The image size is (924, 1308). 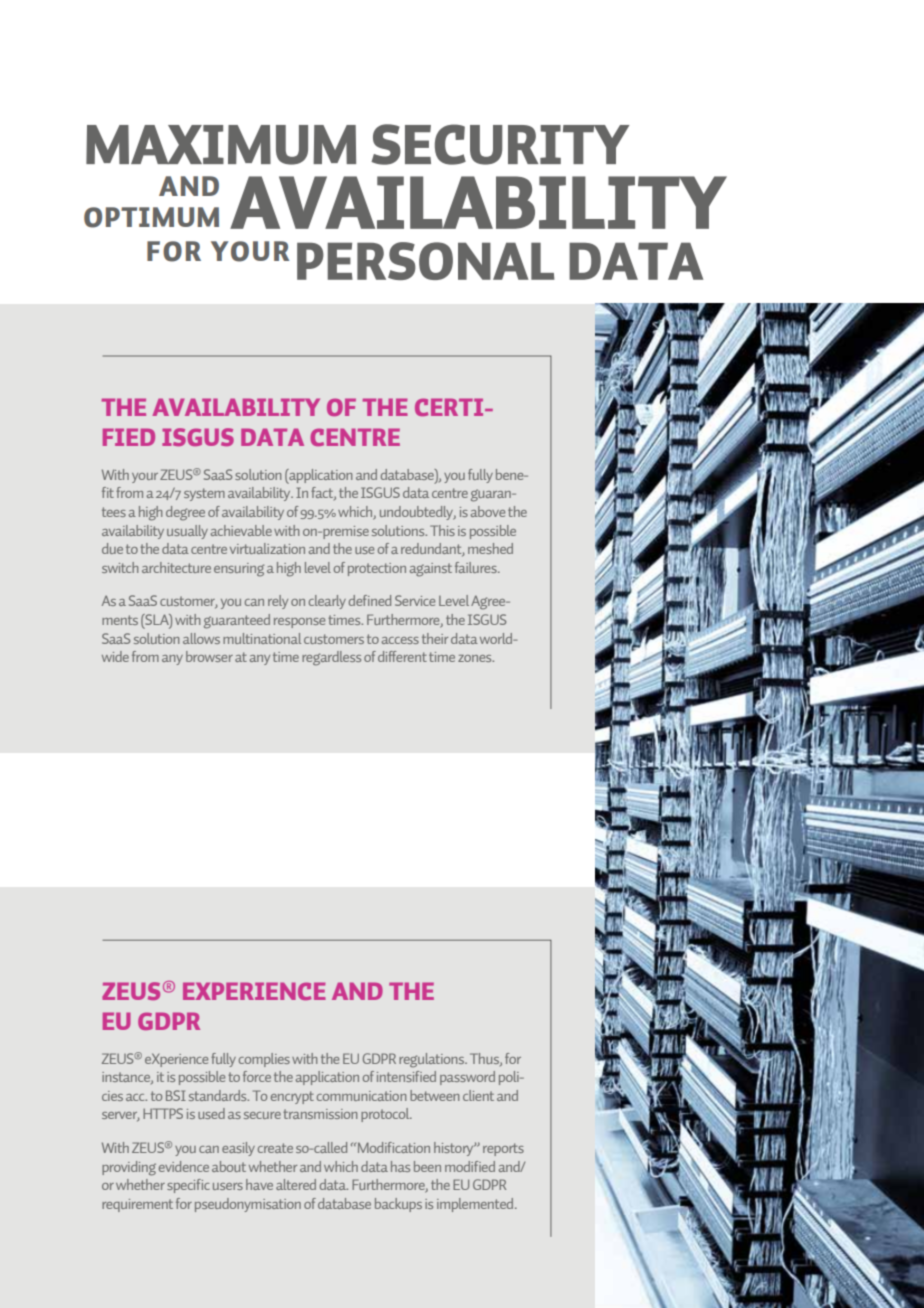 I want to click on This, so click(x=442, y=530).
